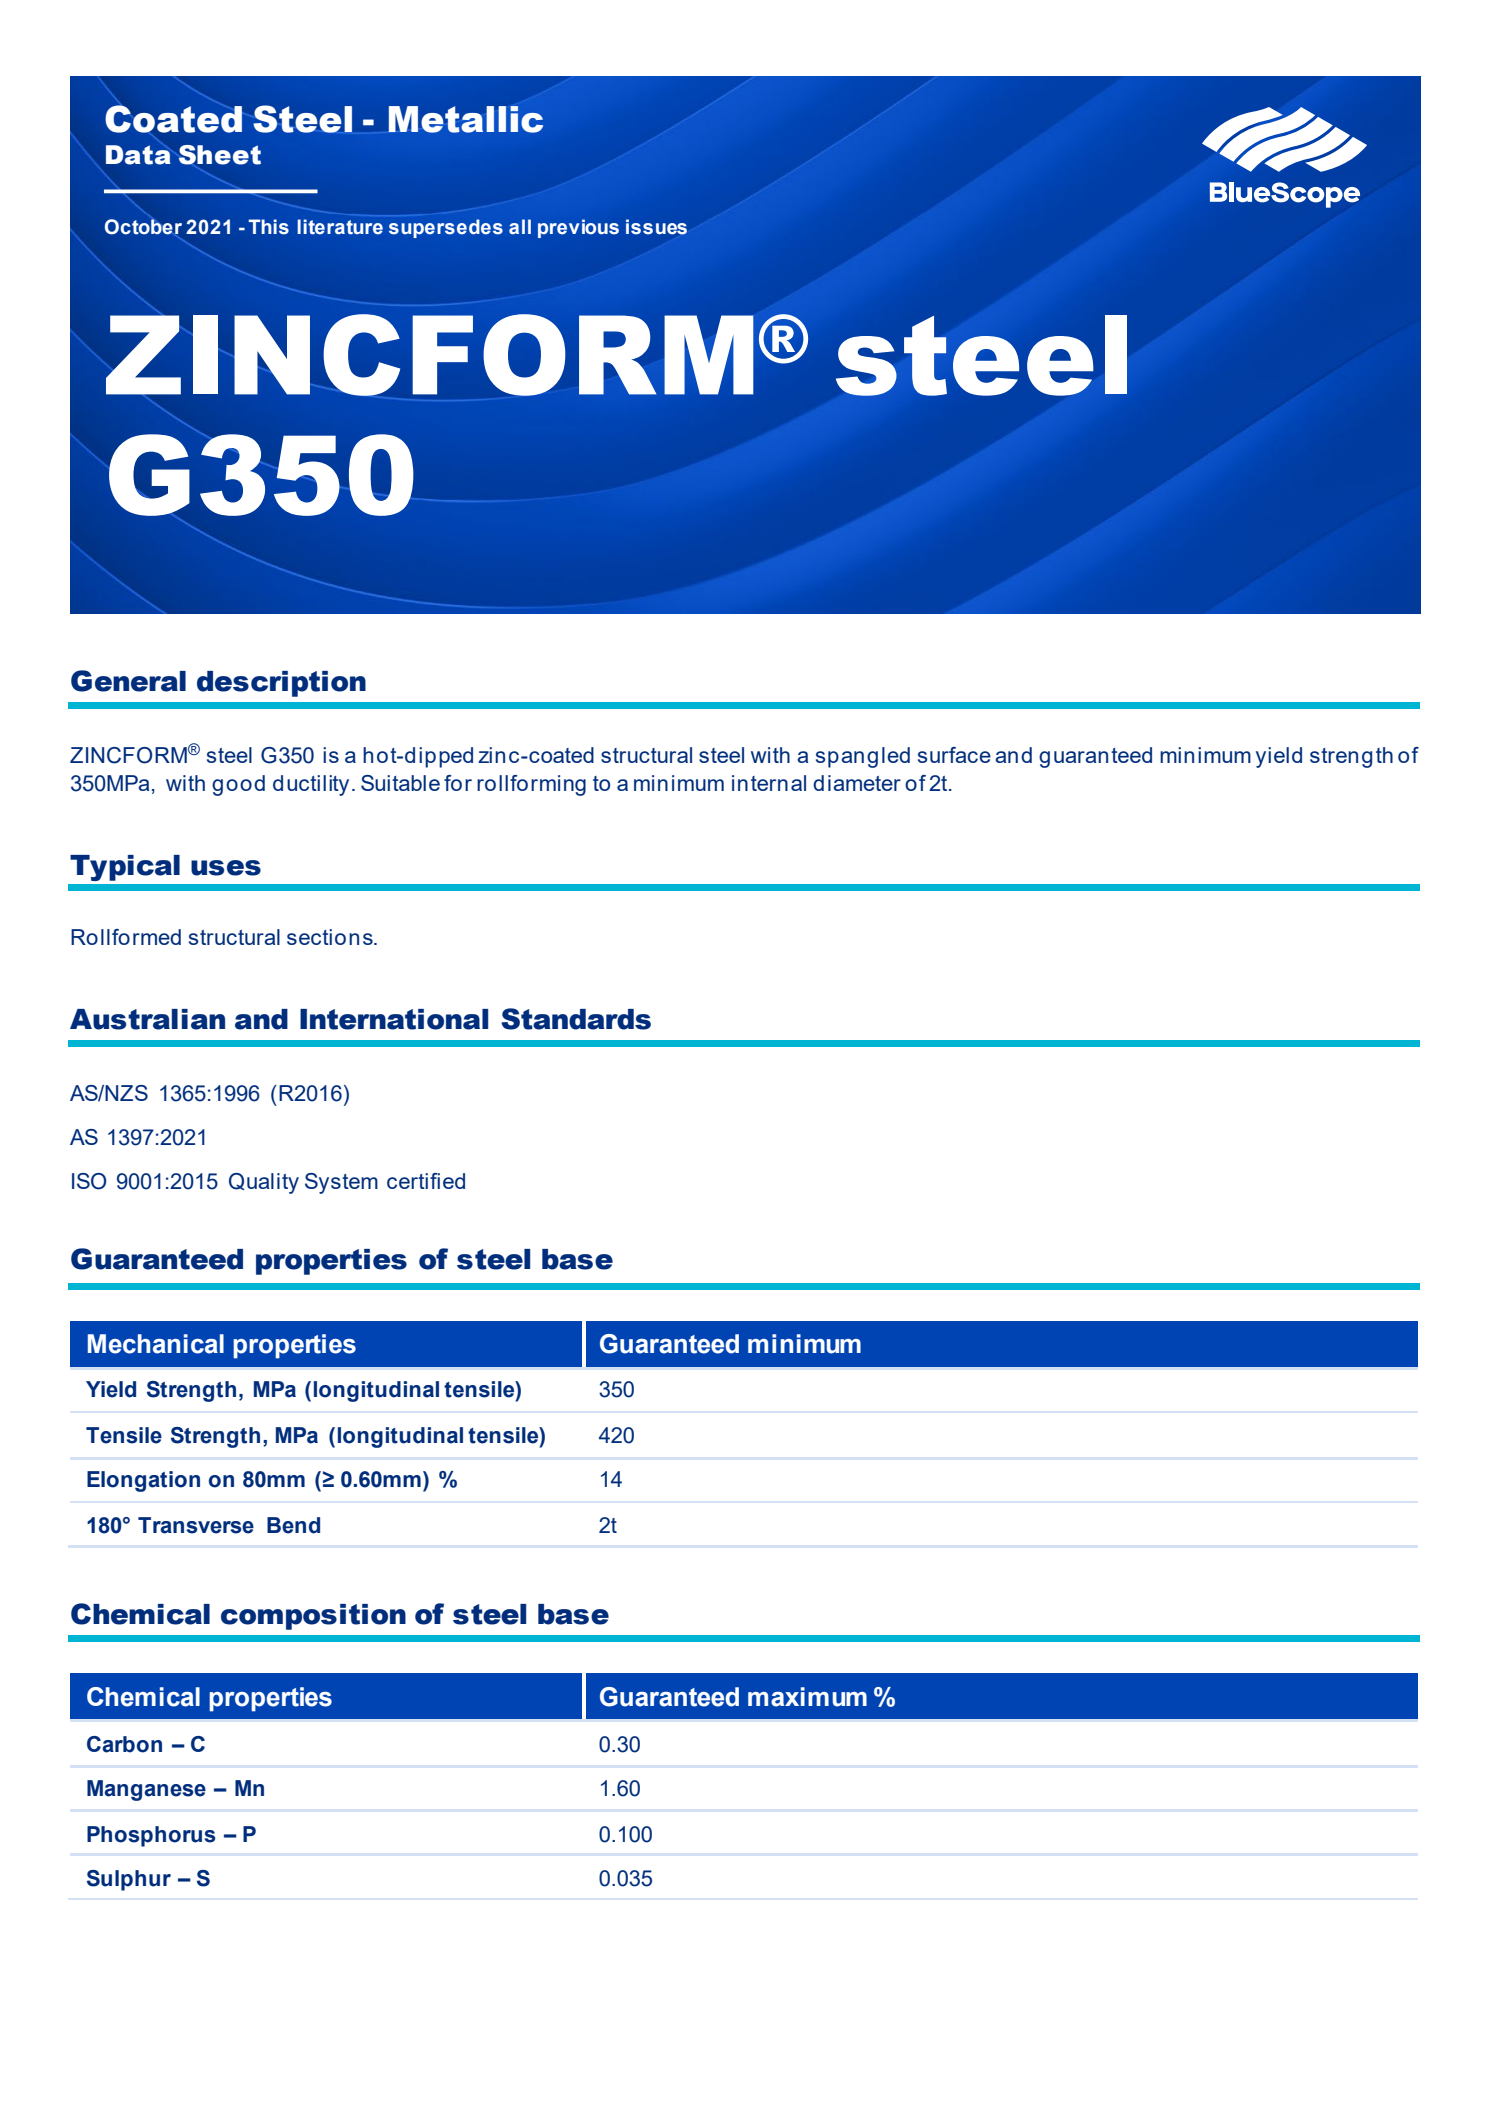 This screenshot has height=2106, width=1490. What do you see at coordinates (807, 1697) in the screenshot?
I see `maximum` at bounding box center [807, 1697].
